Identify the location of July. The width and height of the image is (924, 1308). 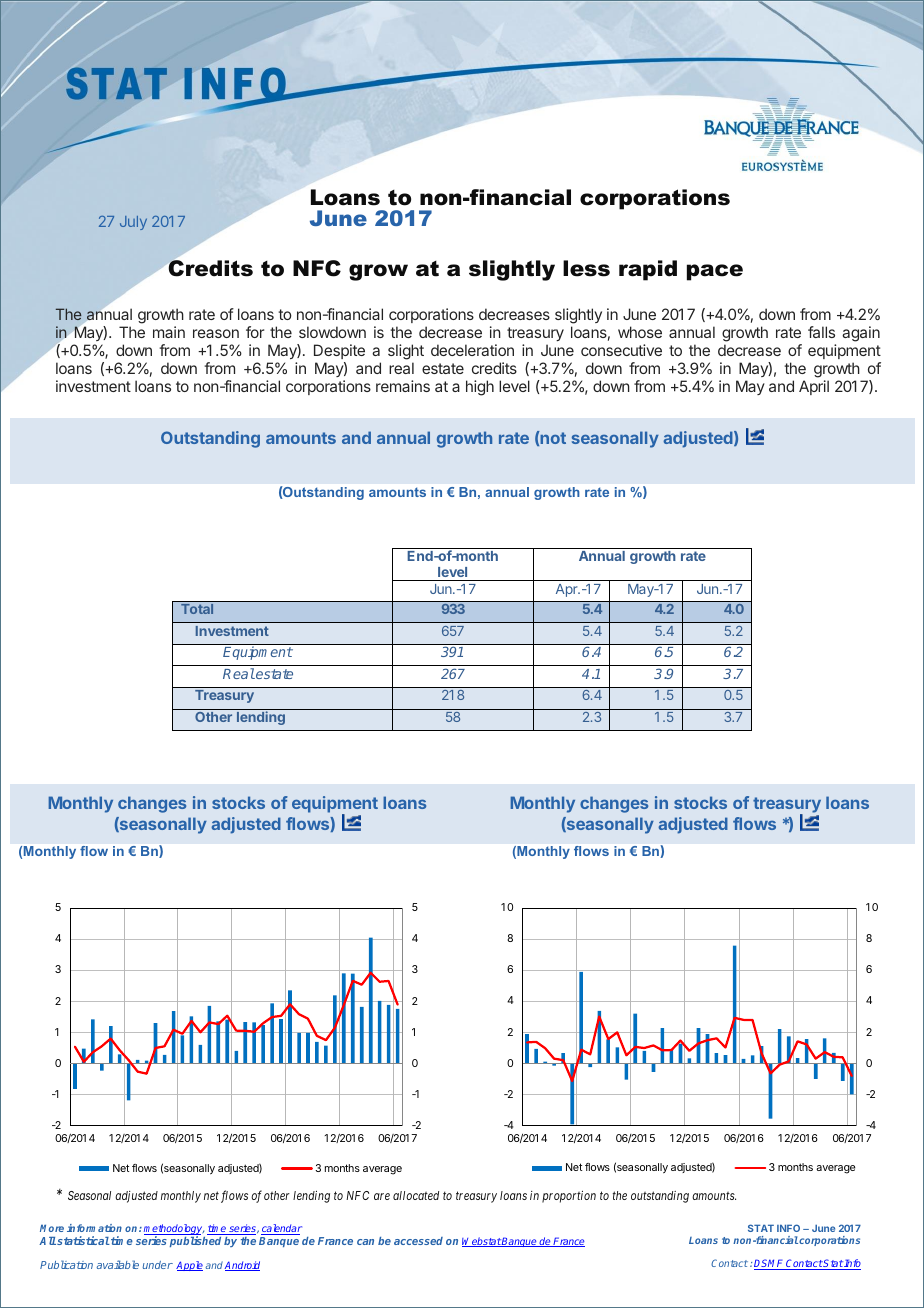
(133, 223).
